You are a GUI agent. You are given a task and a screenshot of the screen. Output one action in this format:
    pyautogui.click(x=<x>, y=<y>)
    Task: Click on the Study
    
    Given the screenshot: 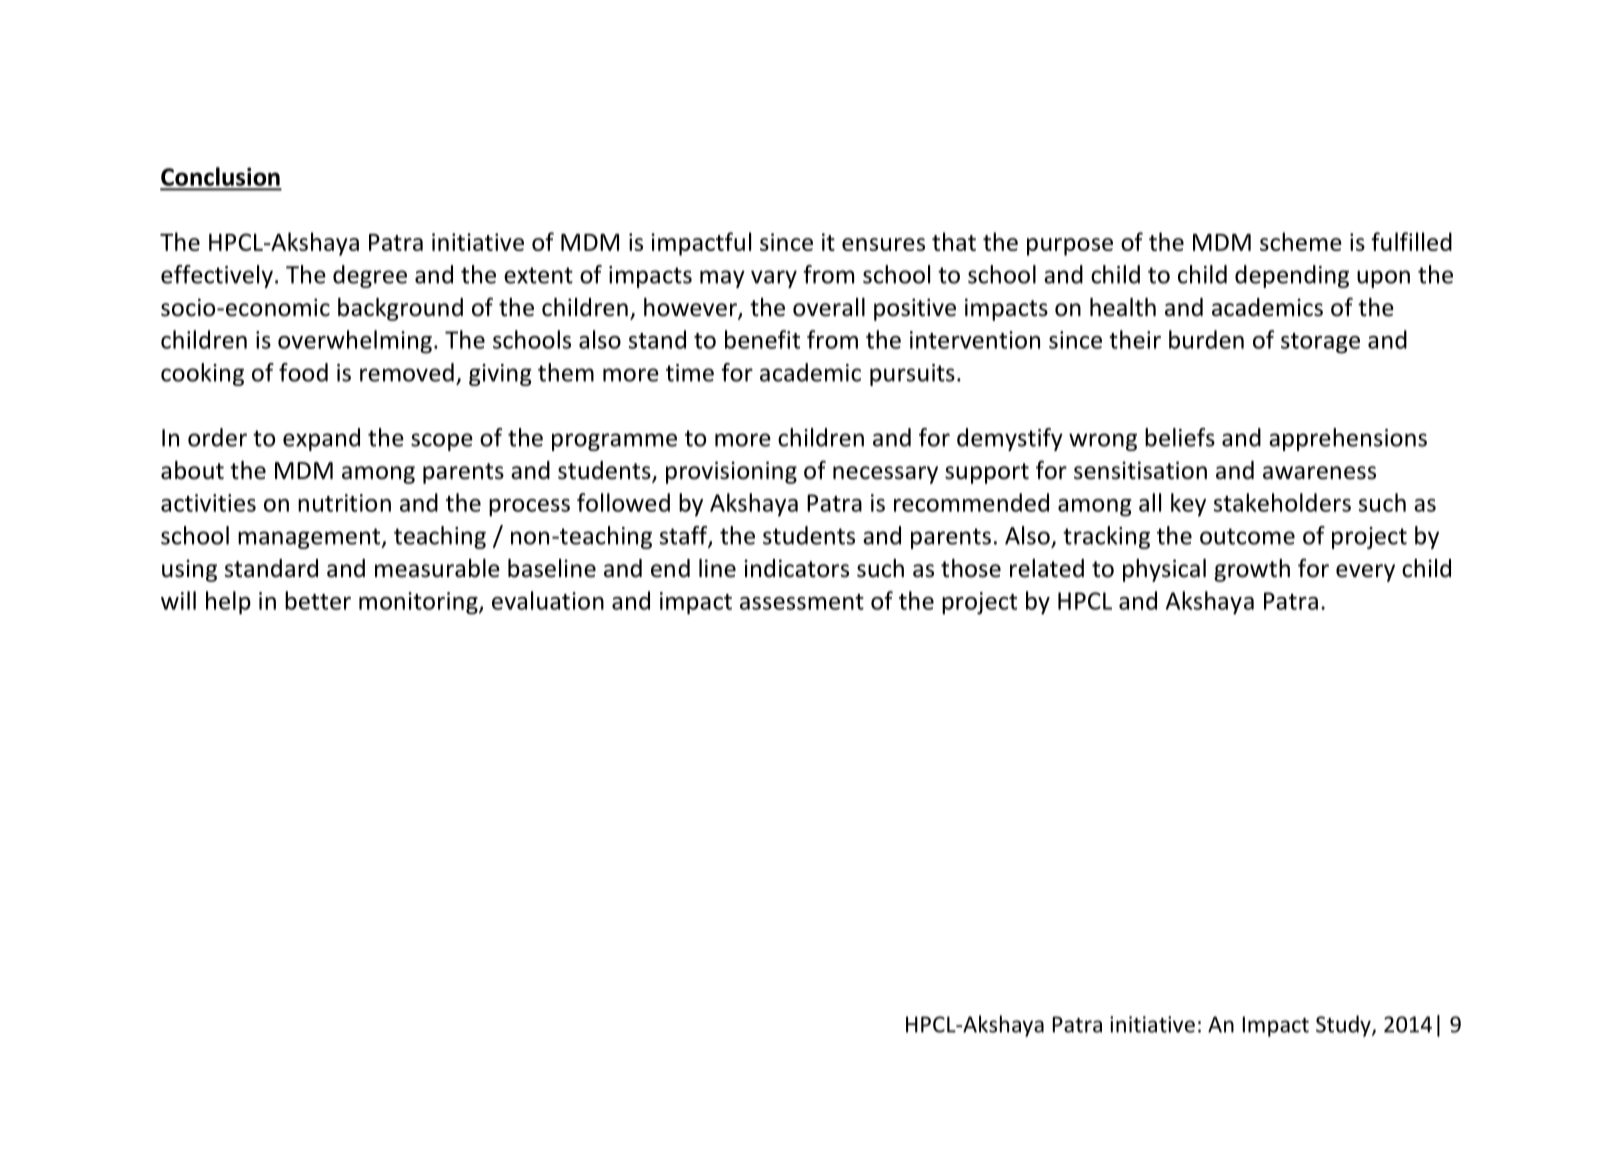 What is the action you would take?
    pyautogui.click(x=1344, y=1026)
